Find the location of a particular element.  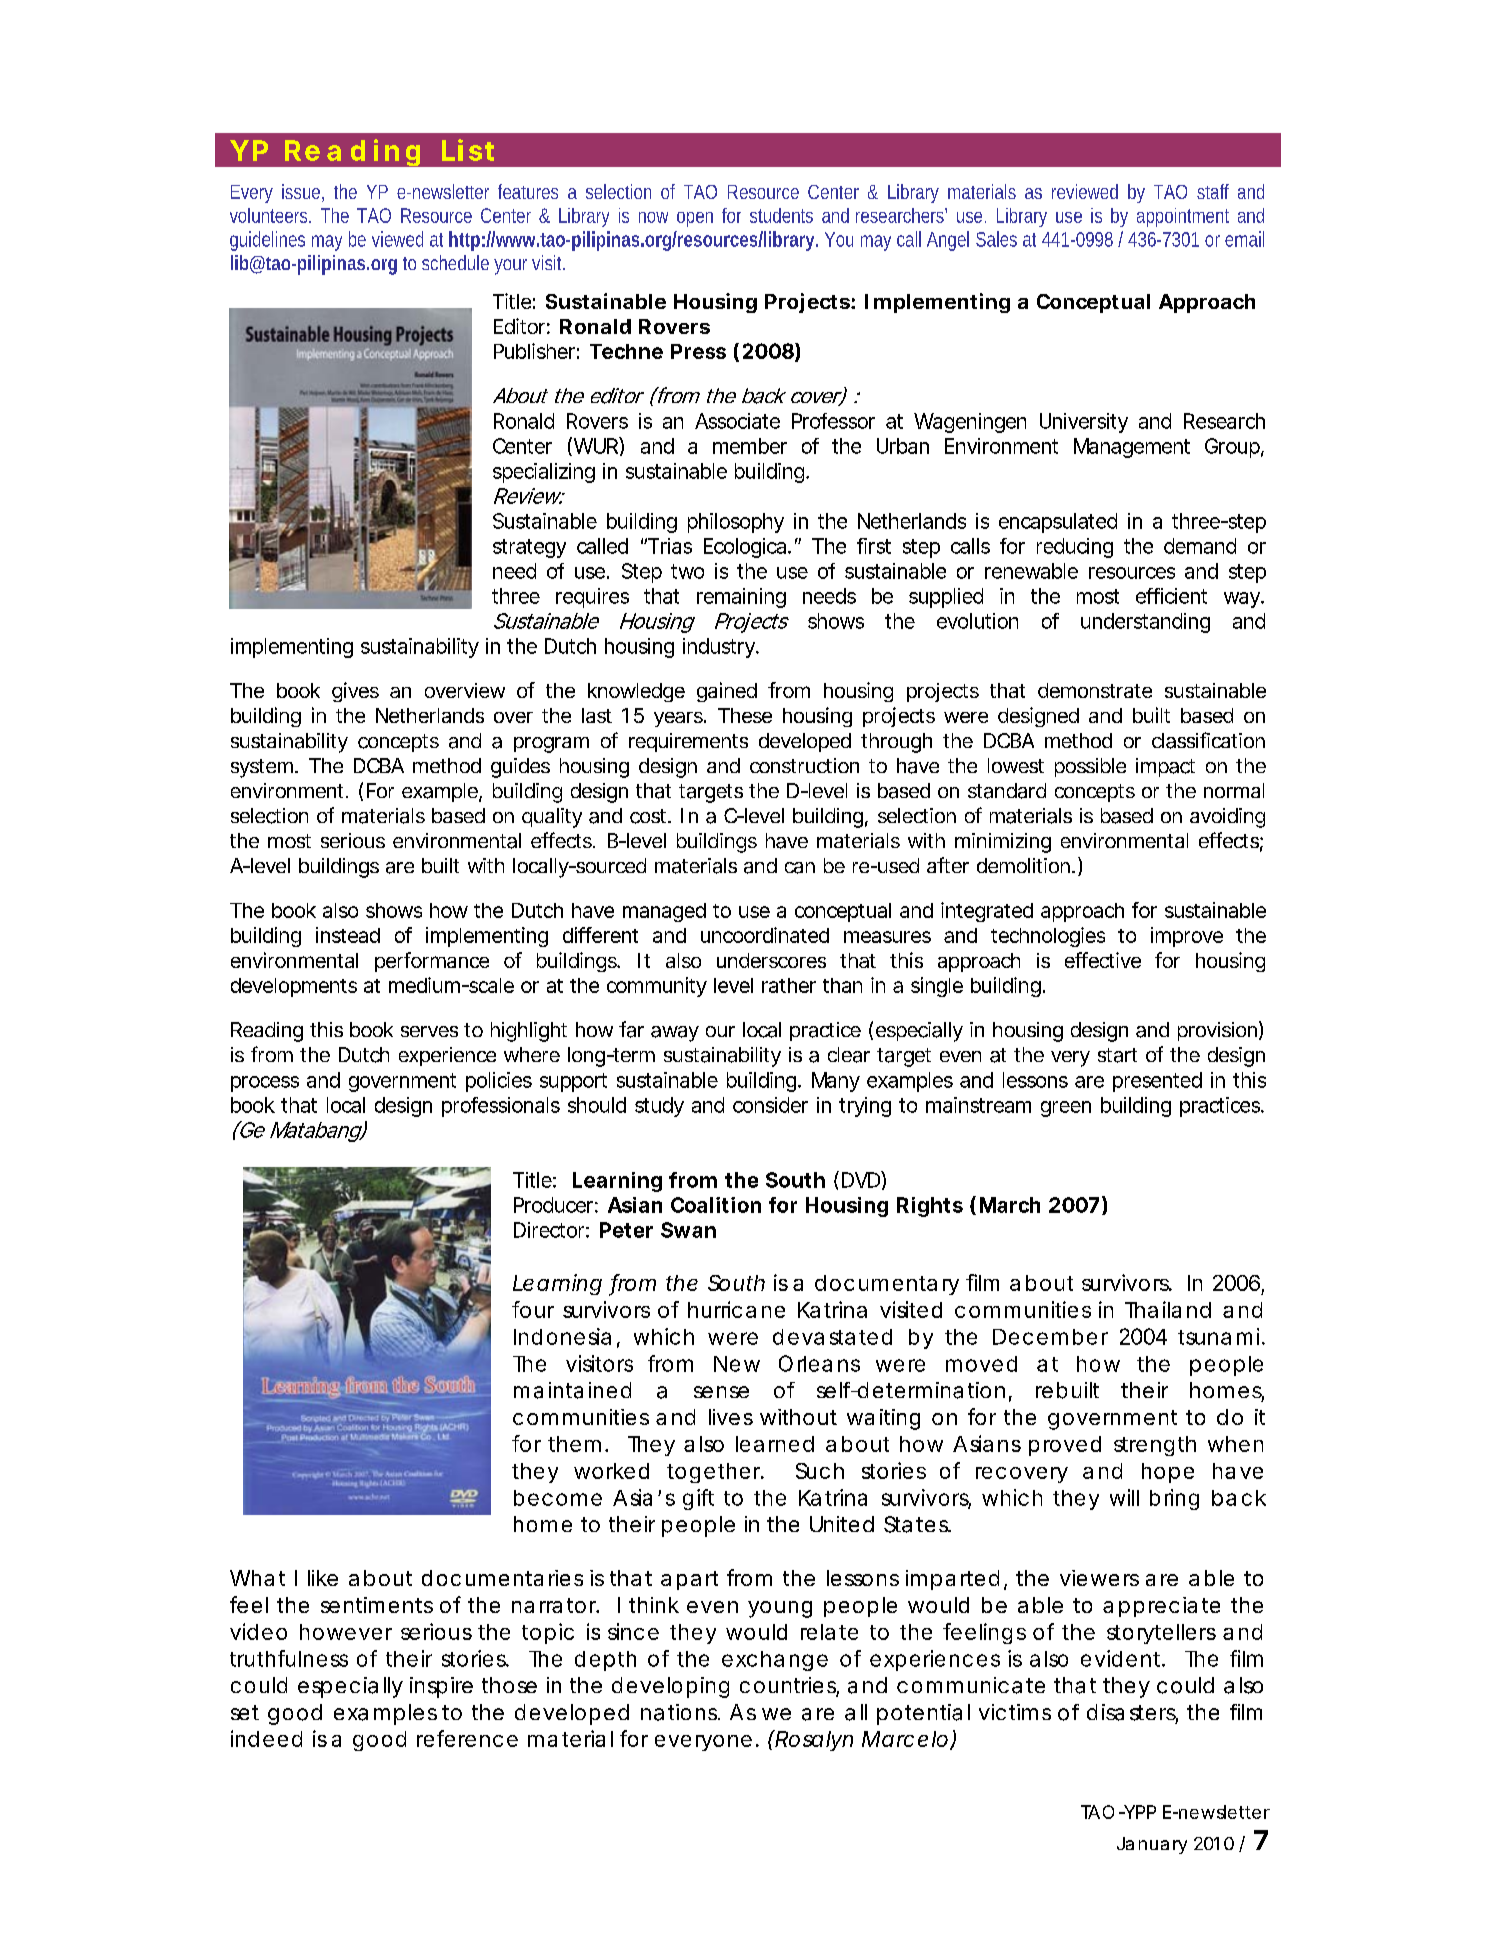

efficient is located at coordinates (1171, 596).
